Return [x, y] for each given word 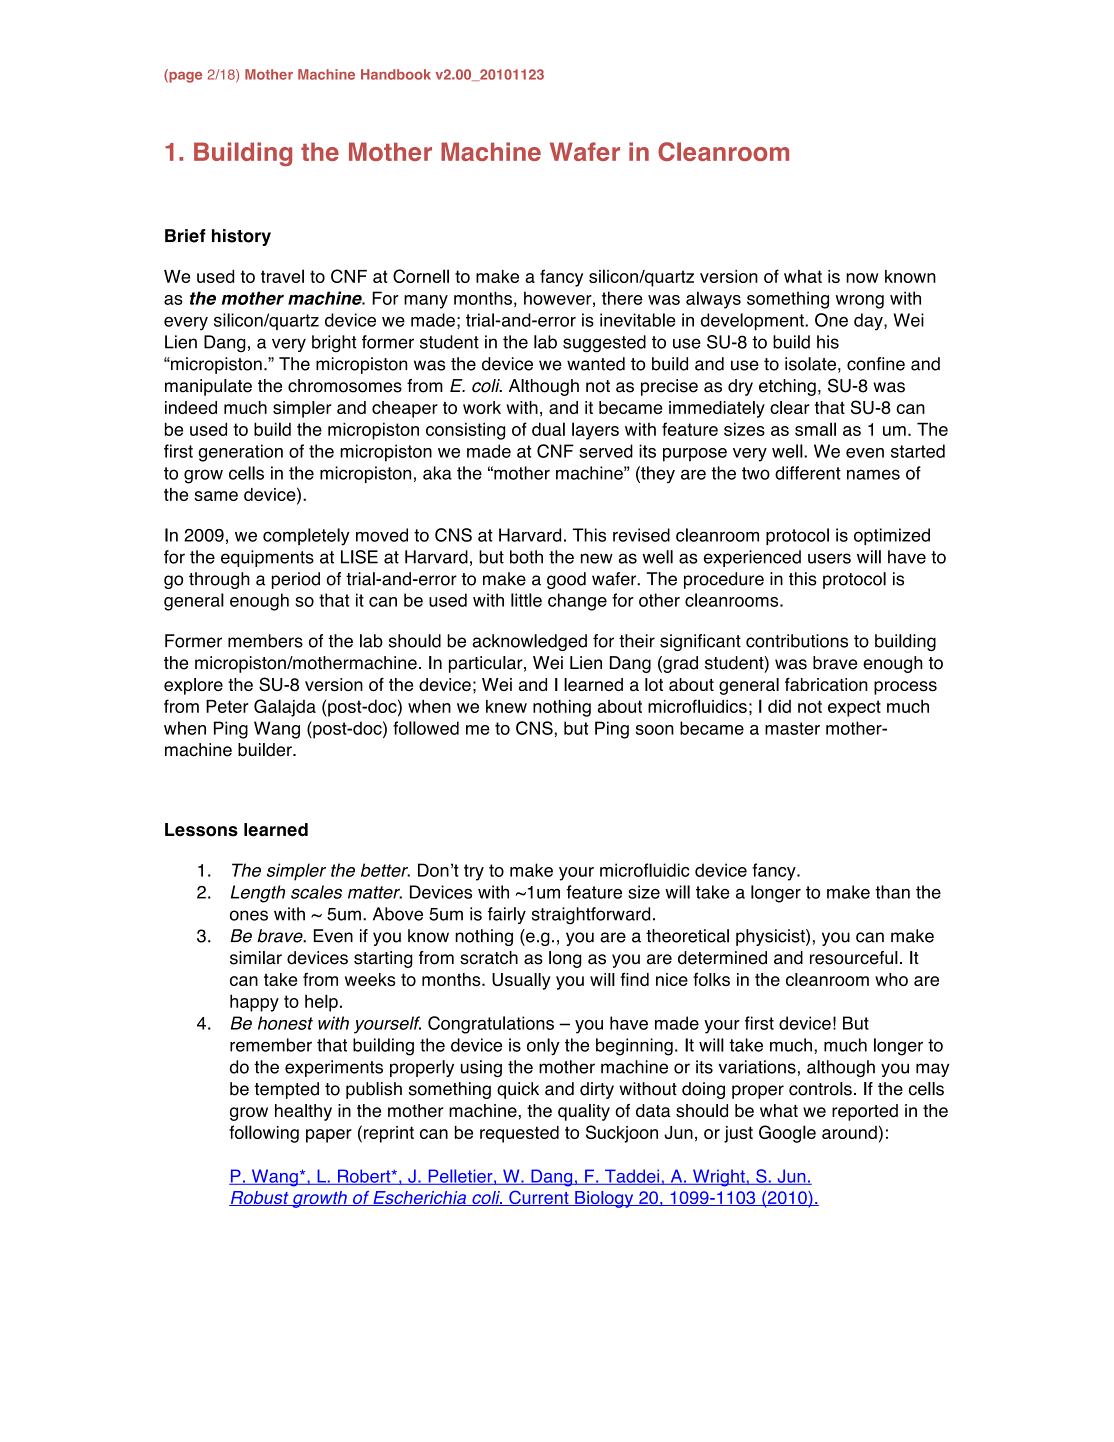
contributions [797, 641]
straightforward [590, 916]
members [265, 641]
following [264, 1134]
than [892, 892]
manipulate [208, 387]
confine [876, 364]
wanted [596, 364]
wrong [859, 302]
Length [258, 894]
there [622, 298]
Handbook [396, 74]
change [577, 602]
